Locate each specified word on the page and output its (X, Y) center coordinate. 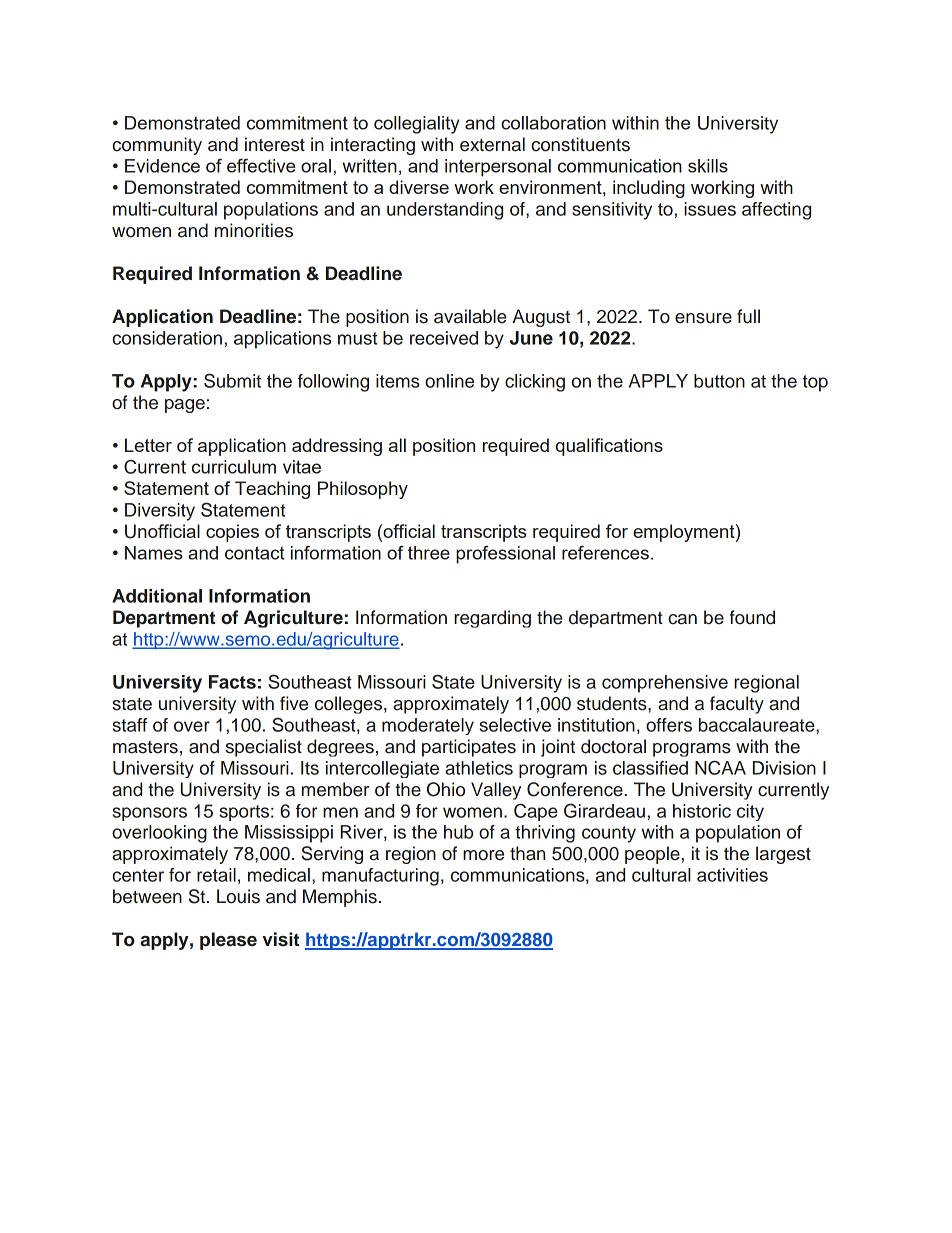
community (157, 146)
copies (232, 533)
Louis (238, 896)
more (483, 855)
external (492, 144)
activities (732, 875)
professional (505, 554)
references (605, 553)
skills (708, 166)
